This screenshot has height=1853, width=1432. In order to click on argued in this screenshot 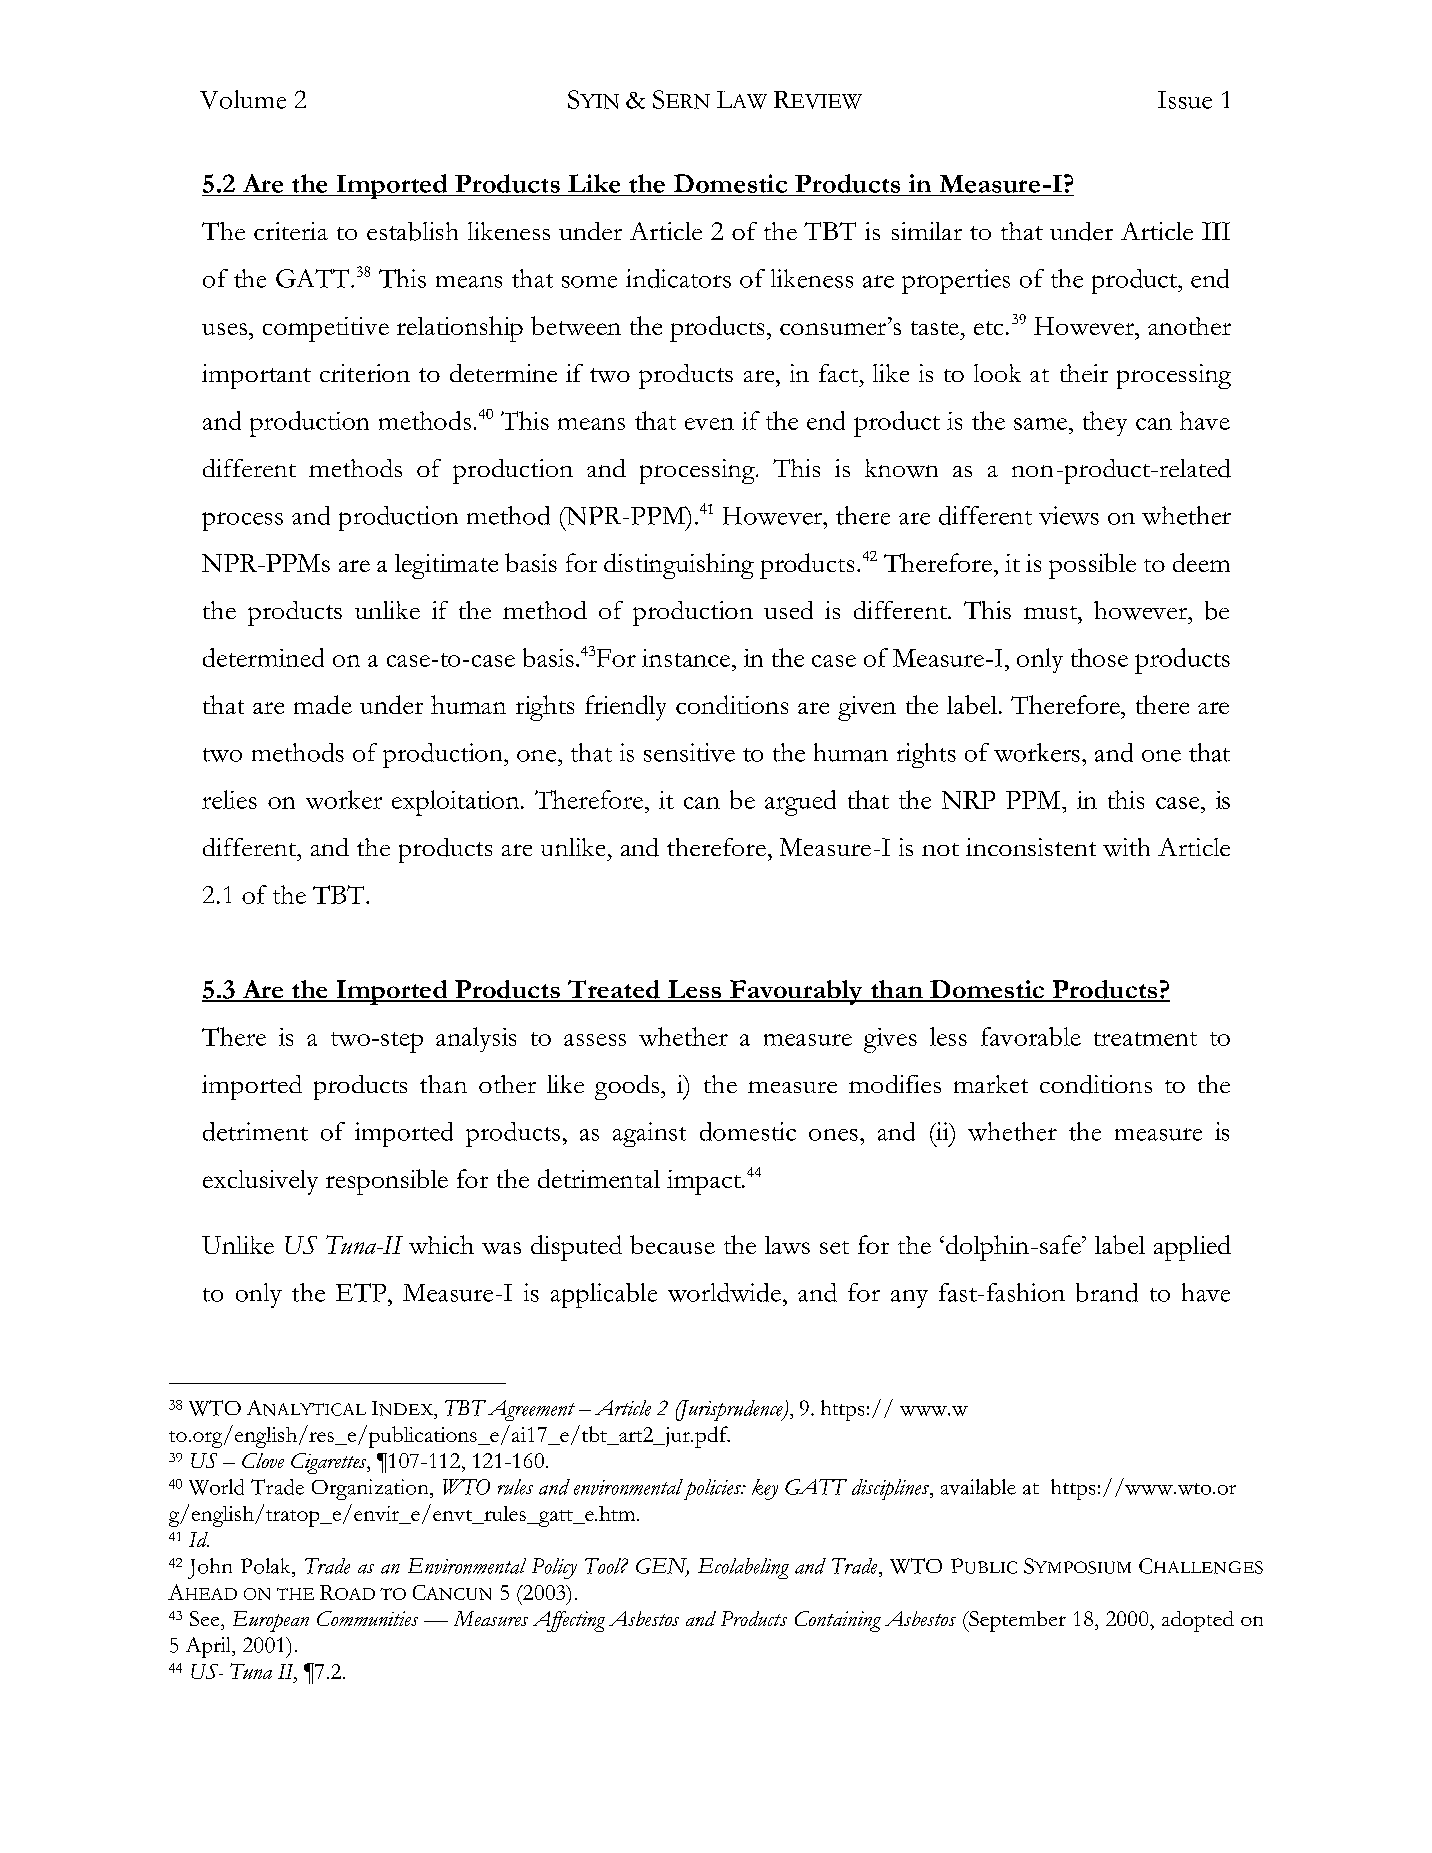, I will do `click(800, 803)`.
